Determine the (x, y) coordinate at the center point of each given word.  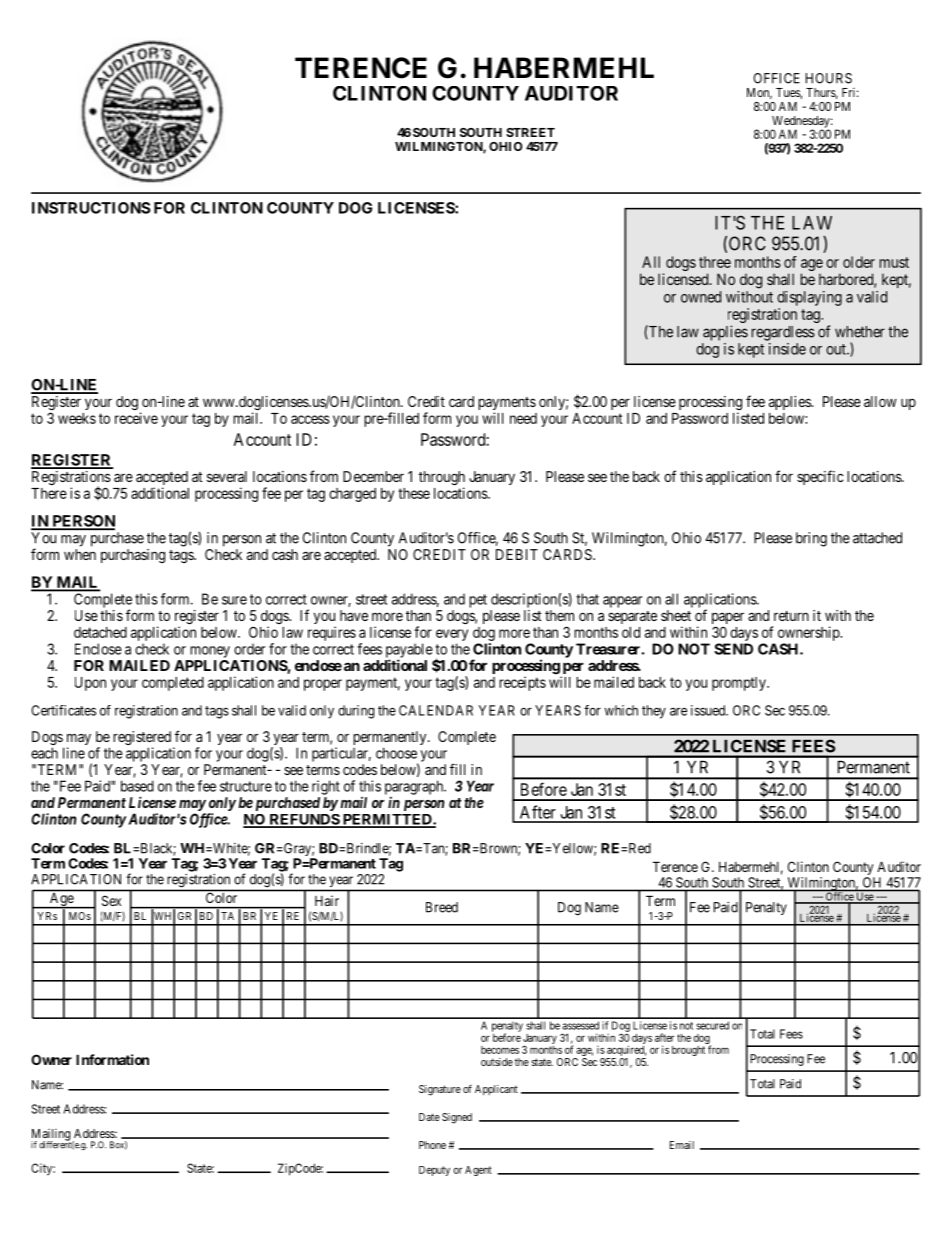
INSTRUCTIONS (91, 208)
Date (429, 1117)
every (452, 635)
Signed (457, 1118)
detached (100, 632)
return (791, 616)
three (715, 262)
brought (688, 1051)
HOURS (829, 78)
